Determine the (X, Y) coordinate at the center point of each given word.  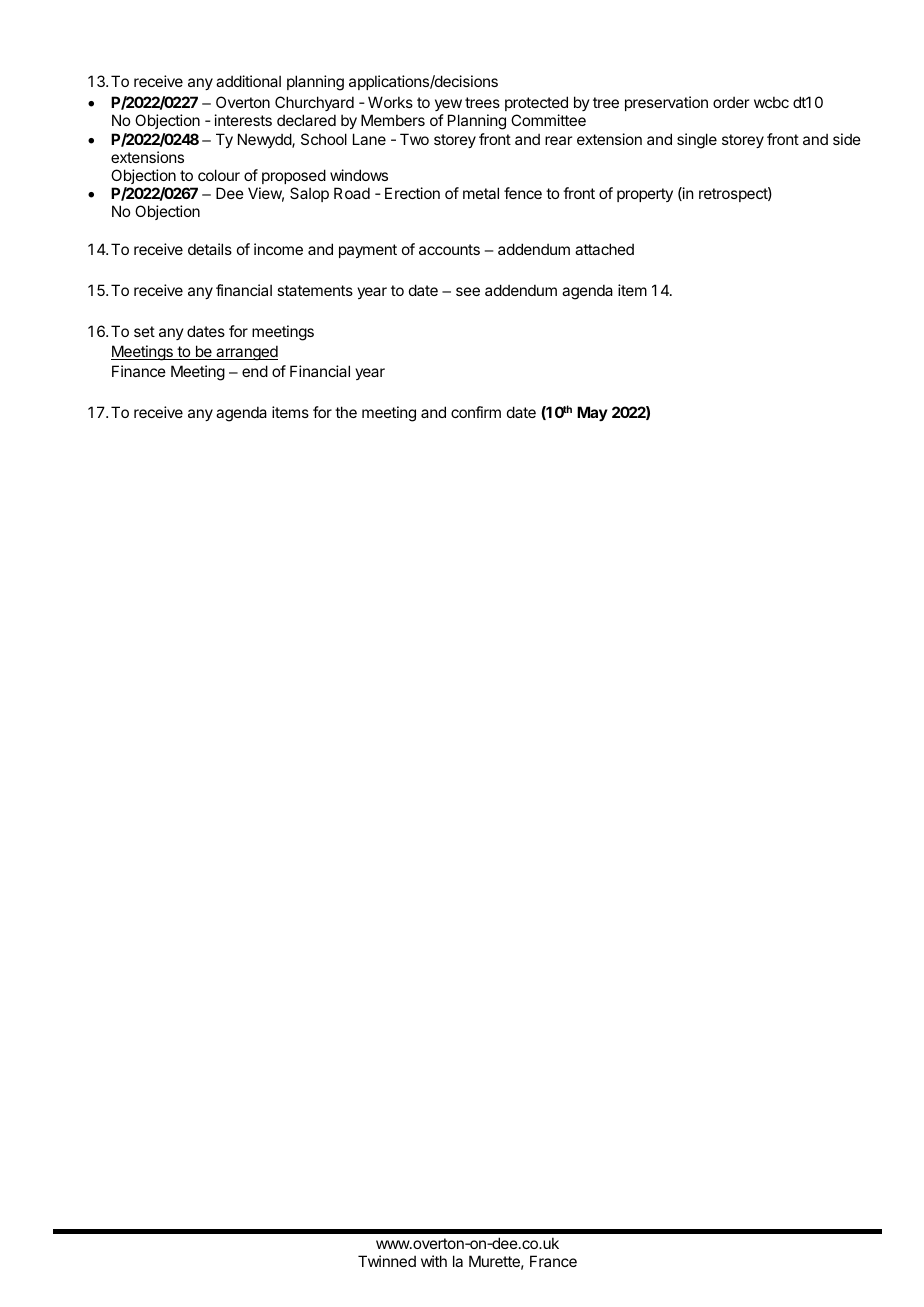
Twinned (387, 1261)
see (468, 291)
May (592, 413)
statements (315, 290)
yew (448, 107)
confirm (476, 412)
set (144, 331)
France (553, 1261)
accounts (449, 249)
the (346, 412)
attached (604, 249)
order (731, 102)
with (434, 1261)
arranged (246, 353)
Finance (139, 371)
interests (243, 120)
